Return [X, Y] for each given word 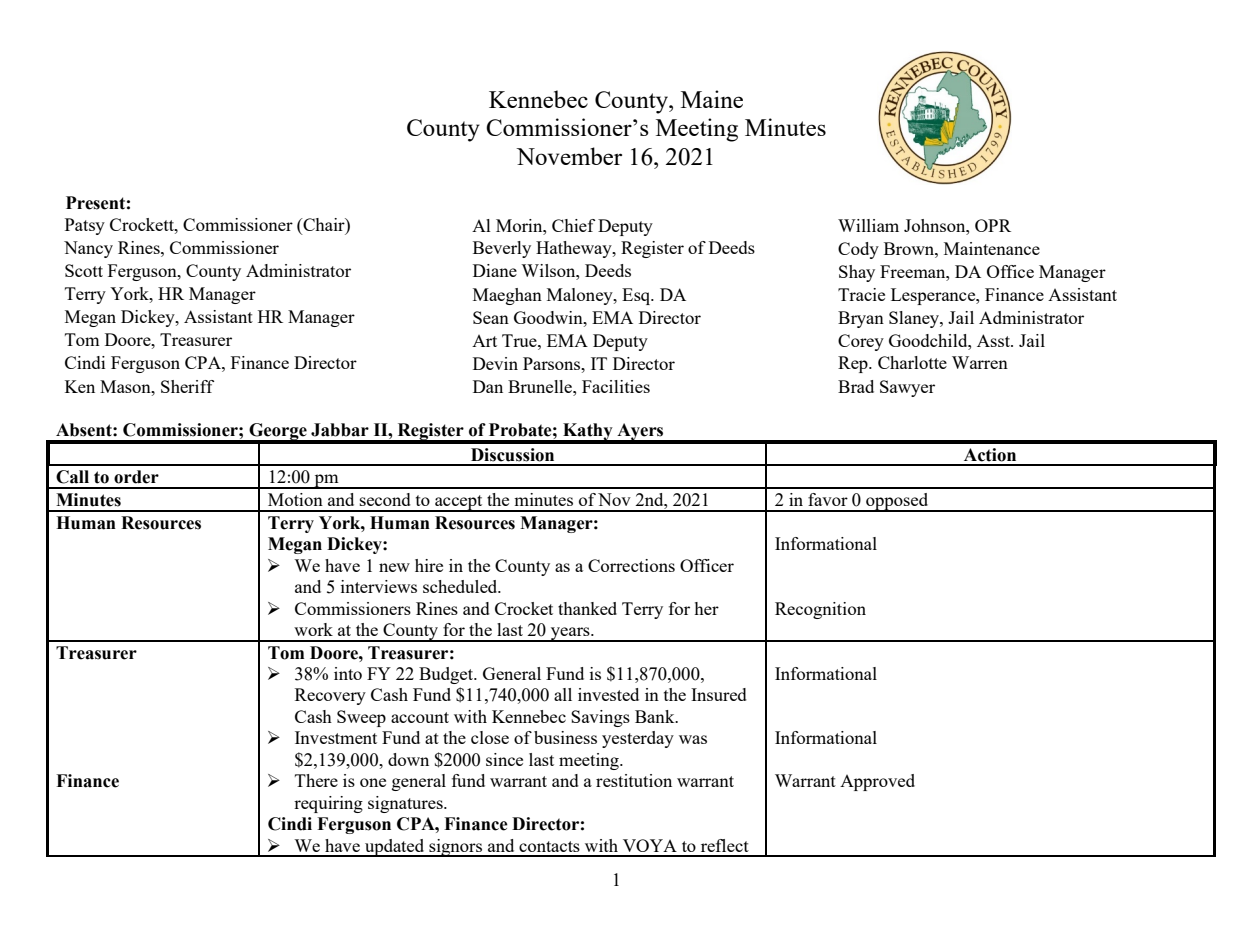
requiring [328, 804]
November [569, 156]
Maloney [581, 296]
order [136, 477]
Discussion [512, 455]
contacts [549, 846]
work [313, 629]
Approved [877, 782]
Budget [447, 675]
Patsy [85, 226]
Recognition [820, 610]
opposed [897, 502]
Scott [84, 270]
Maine [712, 99]
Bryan [861, 319]
